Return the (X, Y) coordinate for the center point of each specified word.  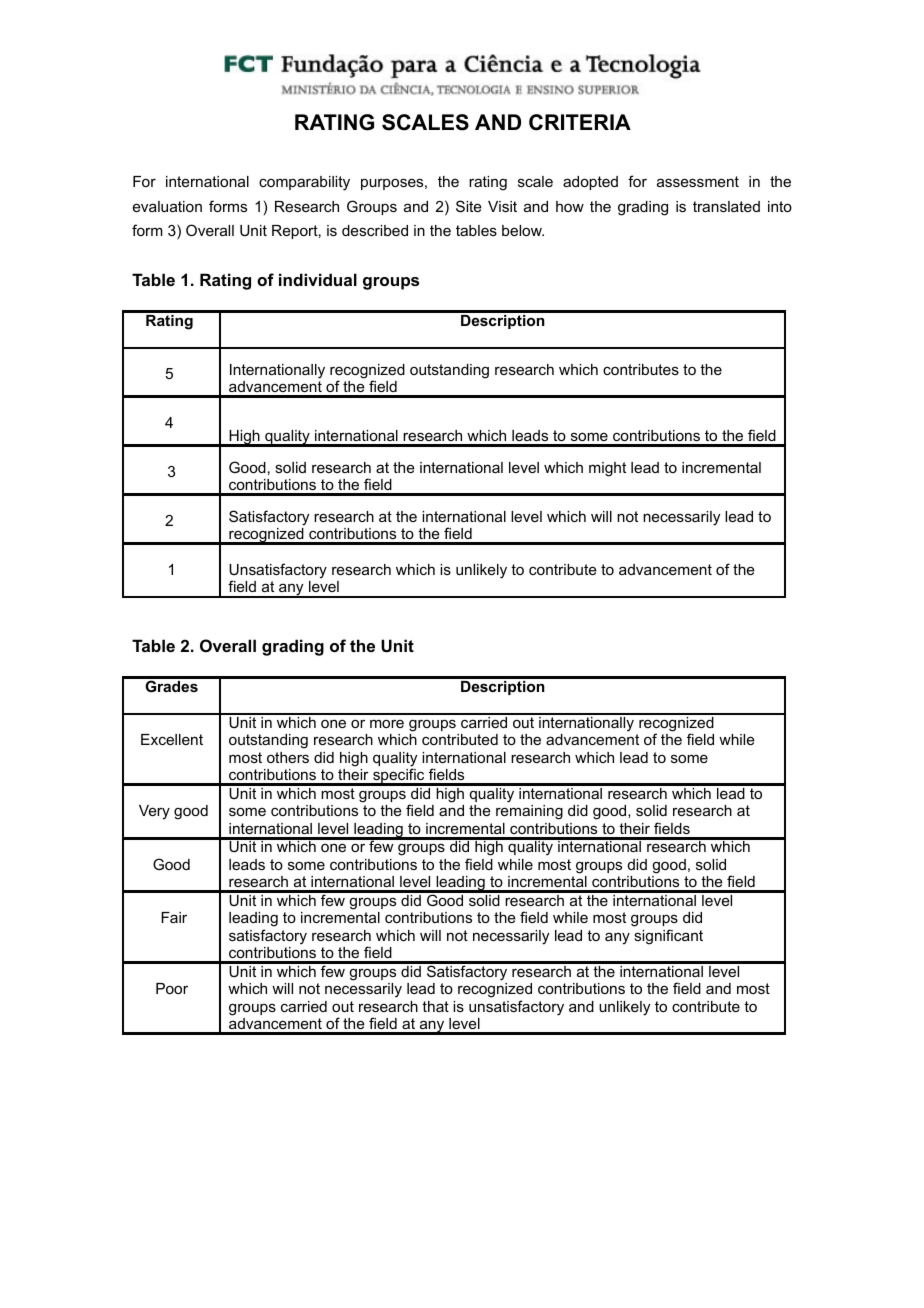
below (523, 230)
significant (668, 937)
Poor (172, 988)
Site (469, 206)
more (387, 723)
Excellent (172, 739)
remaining (529, 812)
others (288, 757)
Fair (174, 917)
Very (154, 812)
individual (318, 279)
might (607, 469)
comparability (304, 183)
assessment (698, 181)
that (435, 1006)
